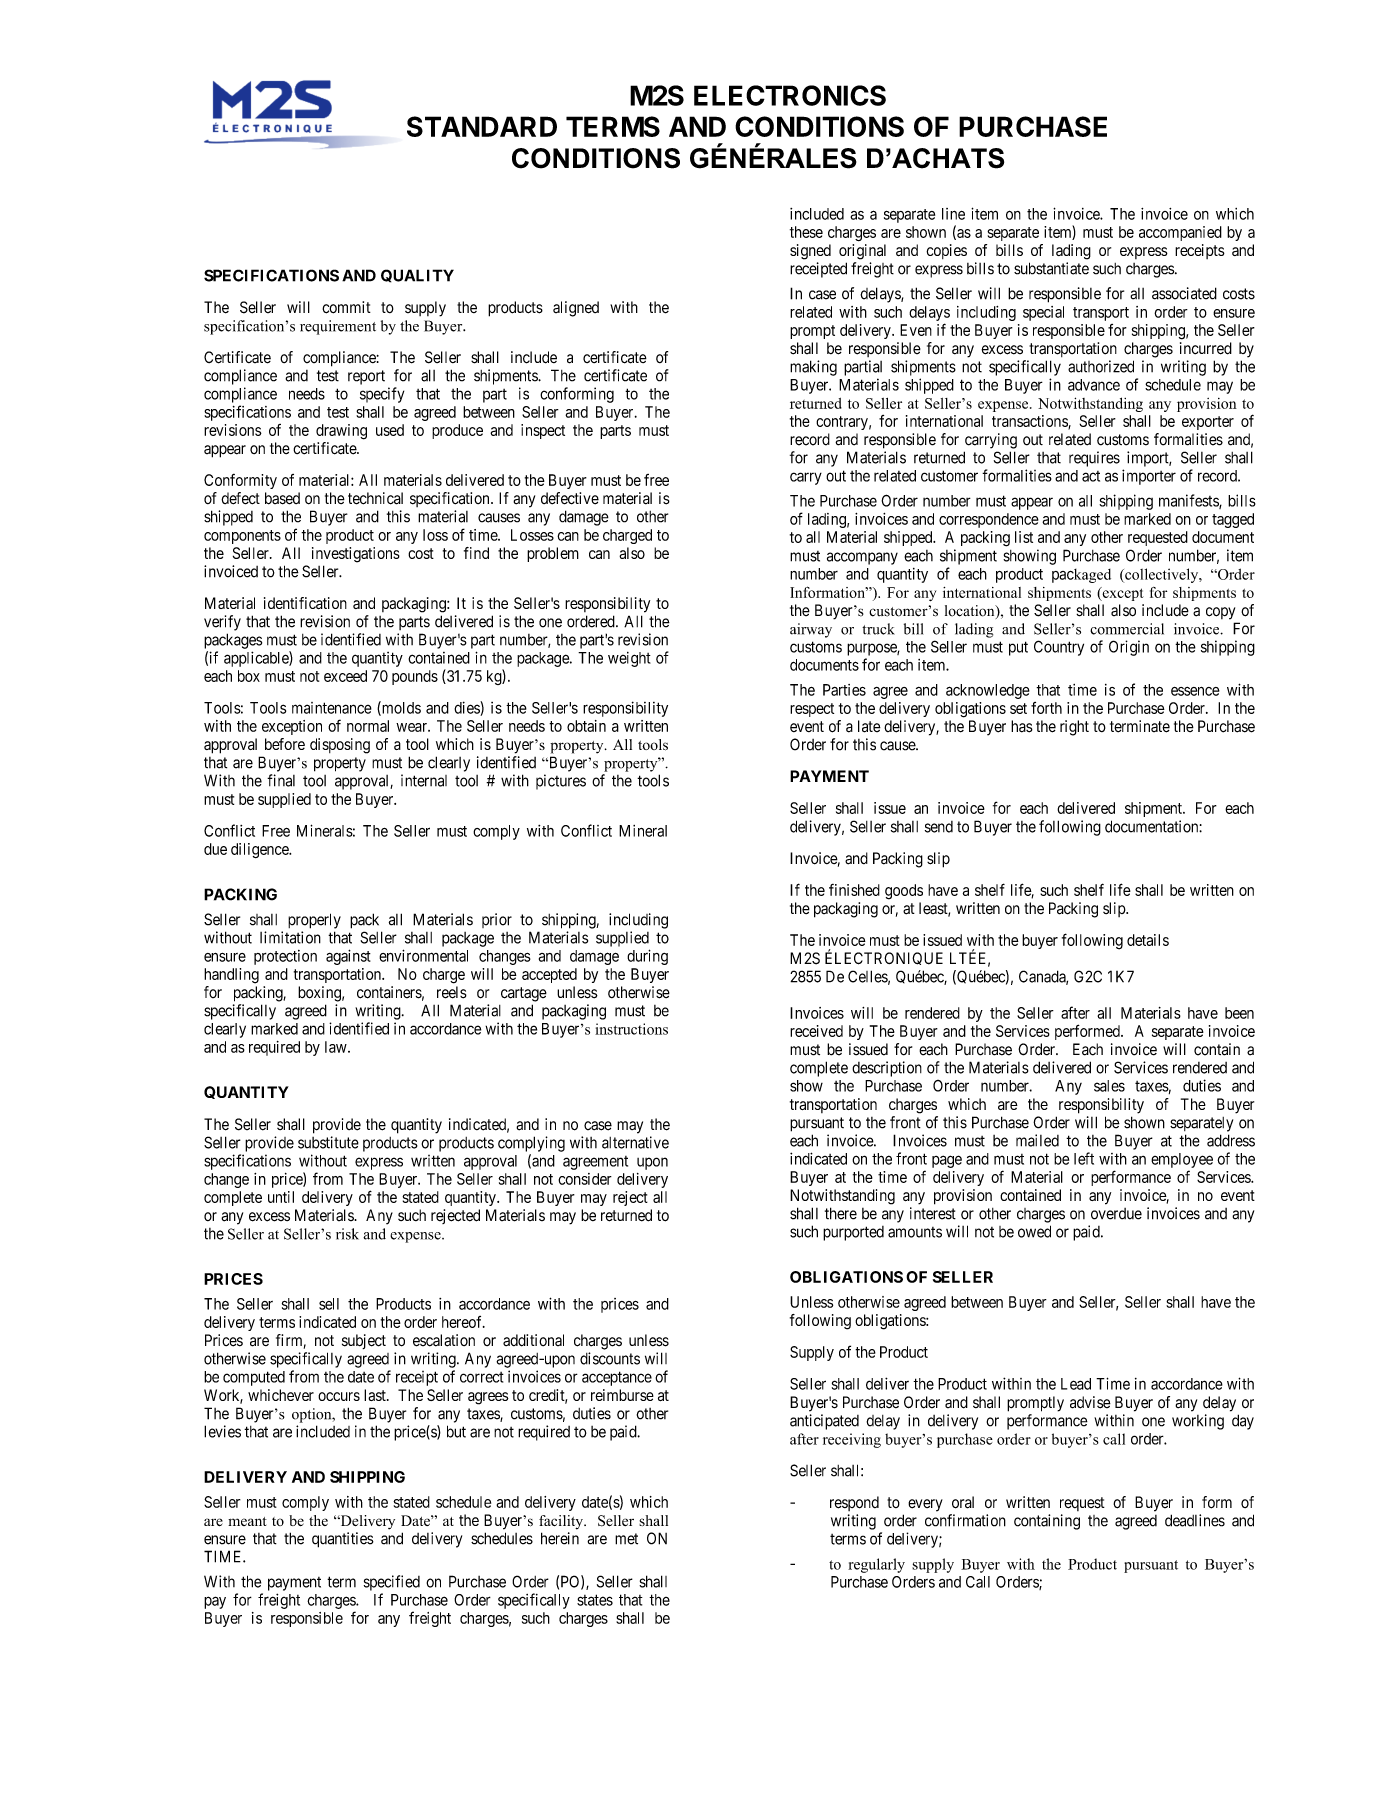 This screenshot has width=1385, height=1793. What do you see at coordinates (853, 1233) in the screenshot?
I see `purported` at bounding box center [853, 1233].
